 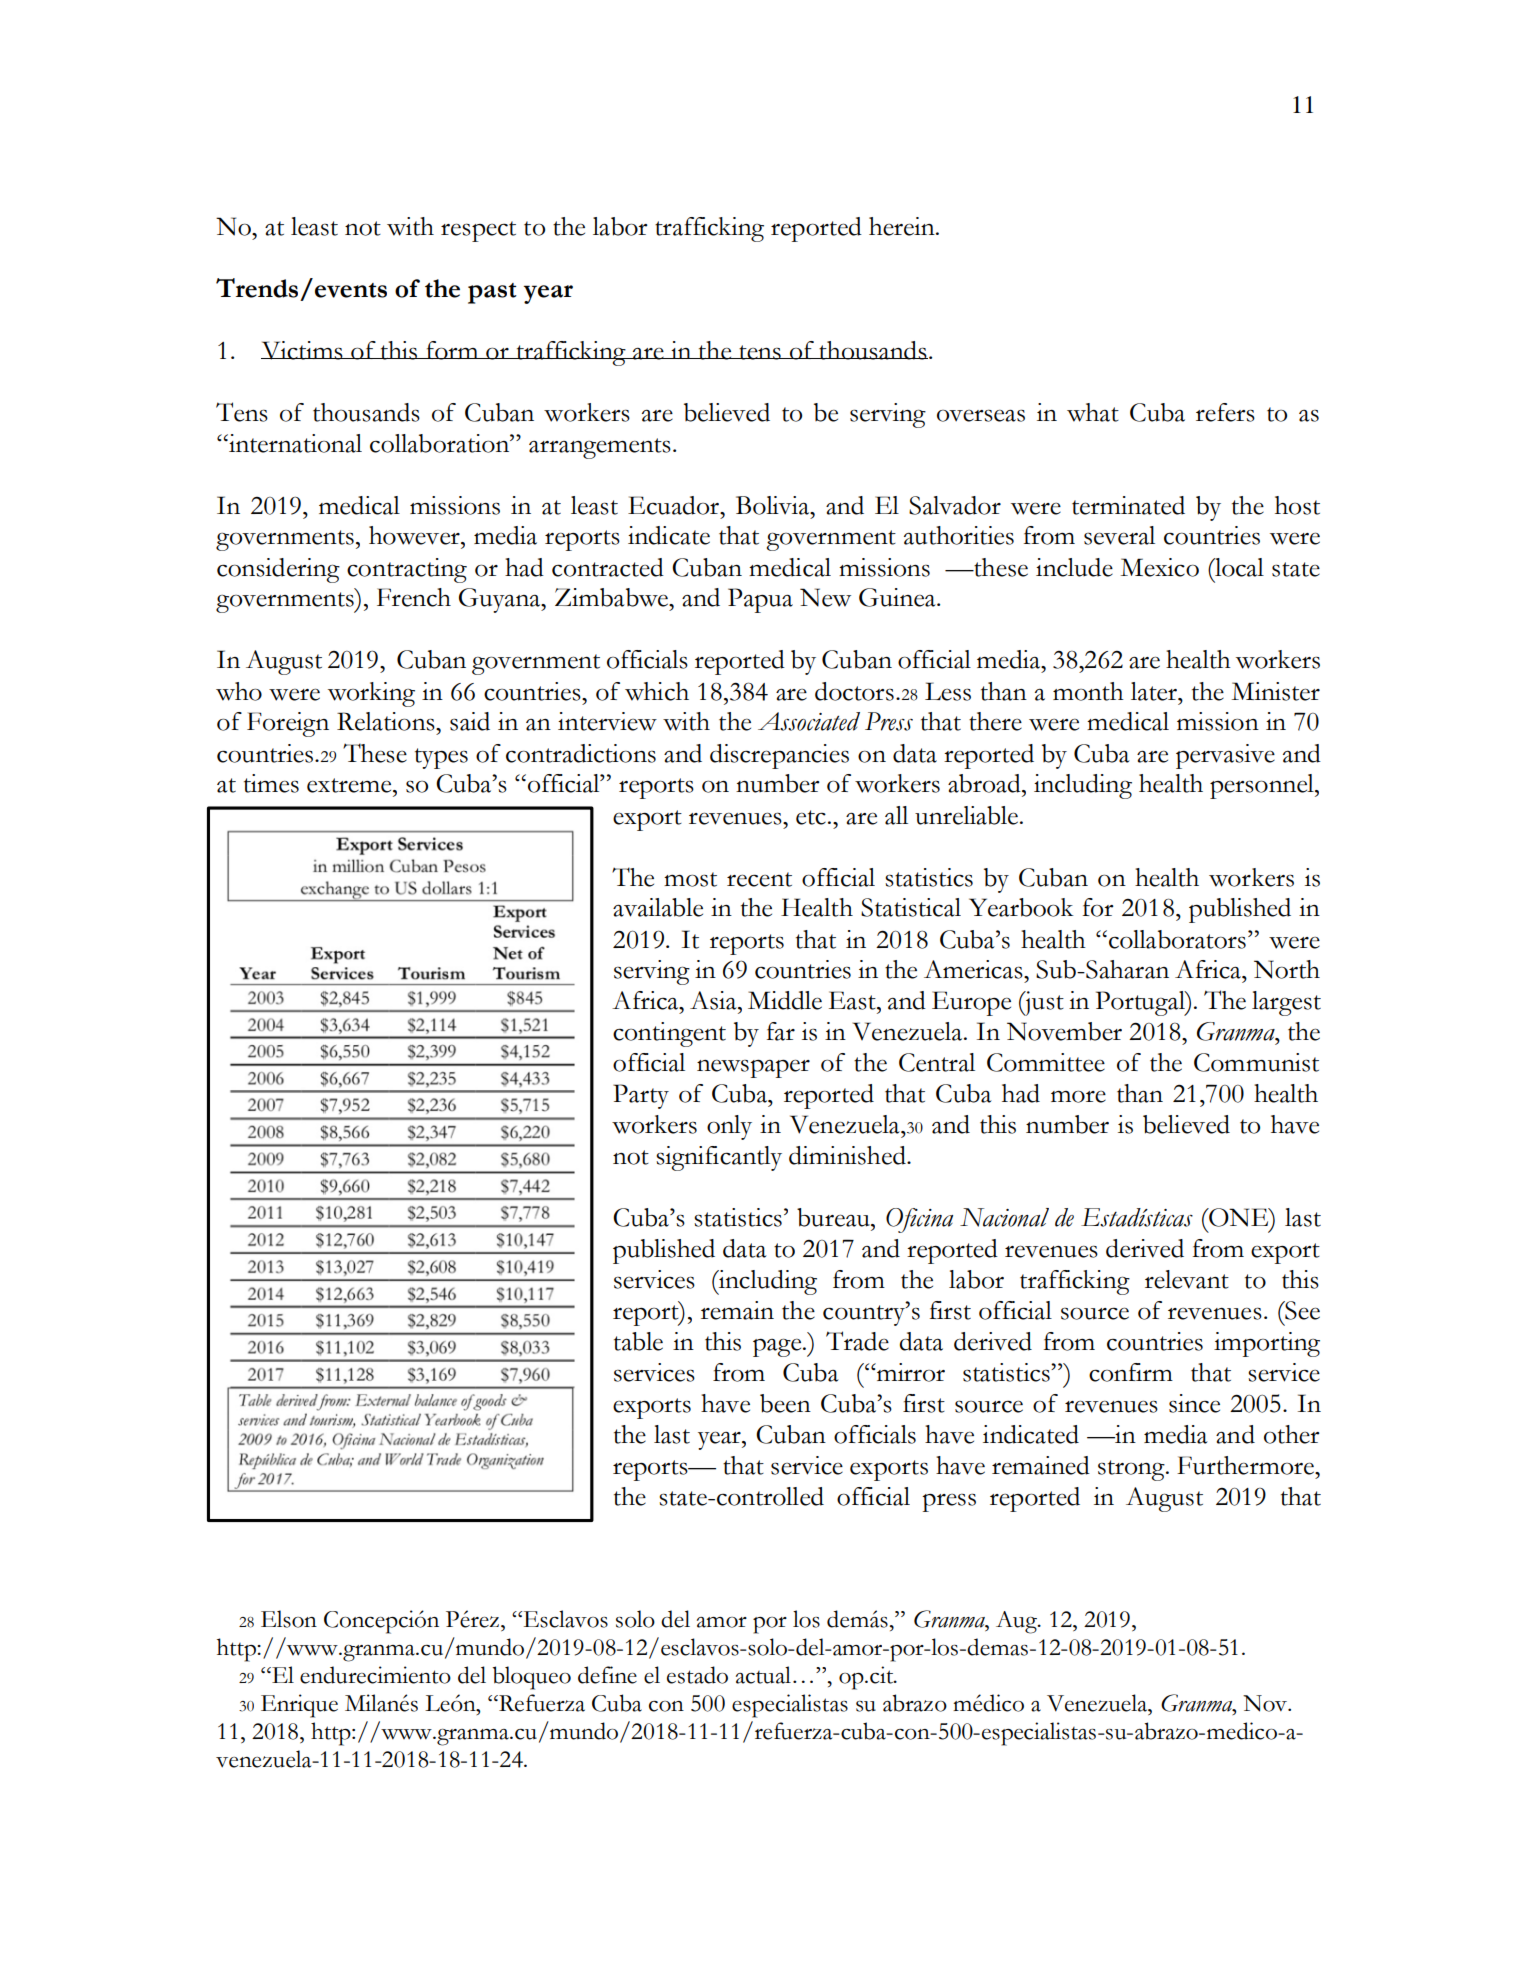 What do you see at coordinates (1225, 412) in the screenshot?
I see `refers` at bounding box center [1225, 412].
